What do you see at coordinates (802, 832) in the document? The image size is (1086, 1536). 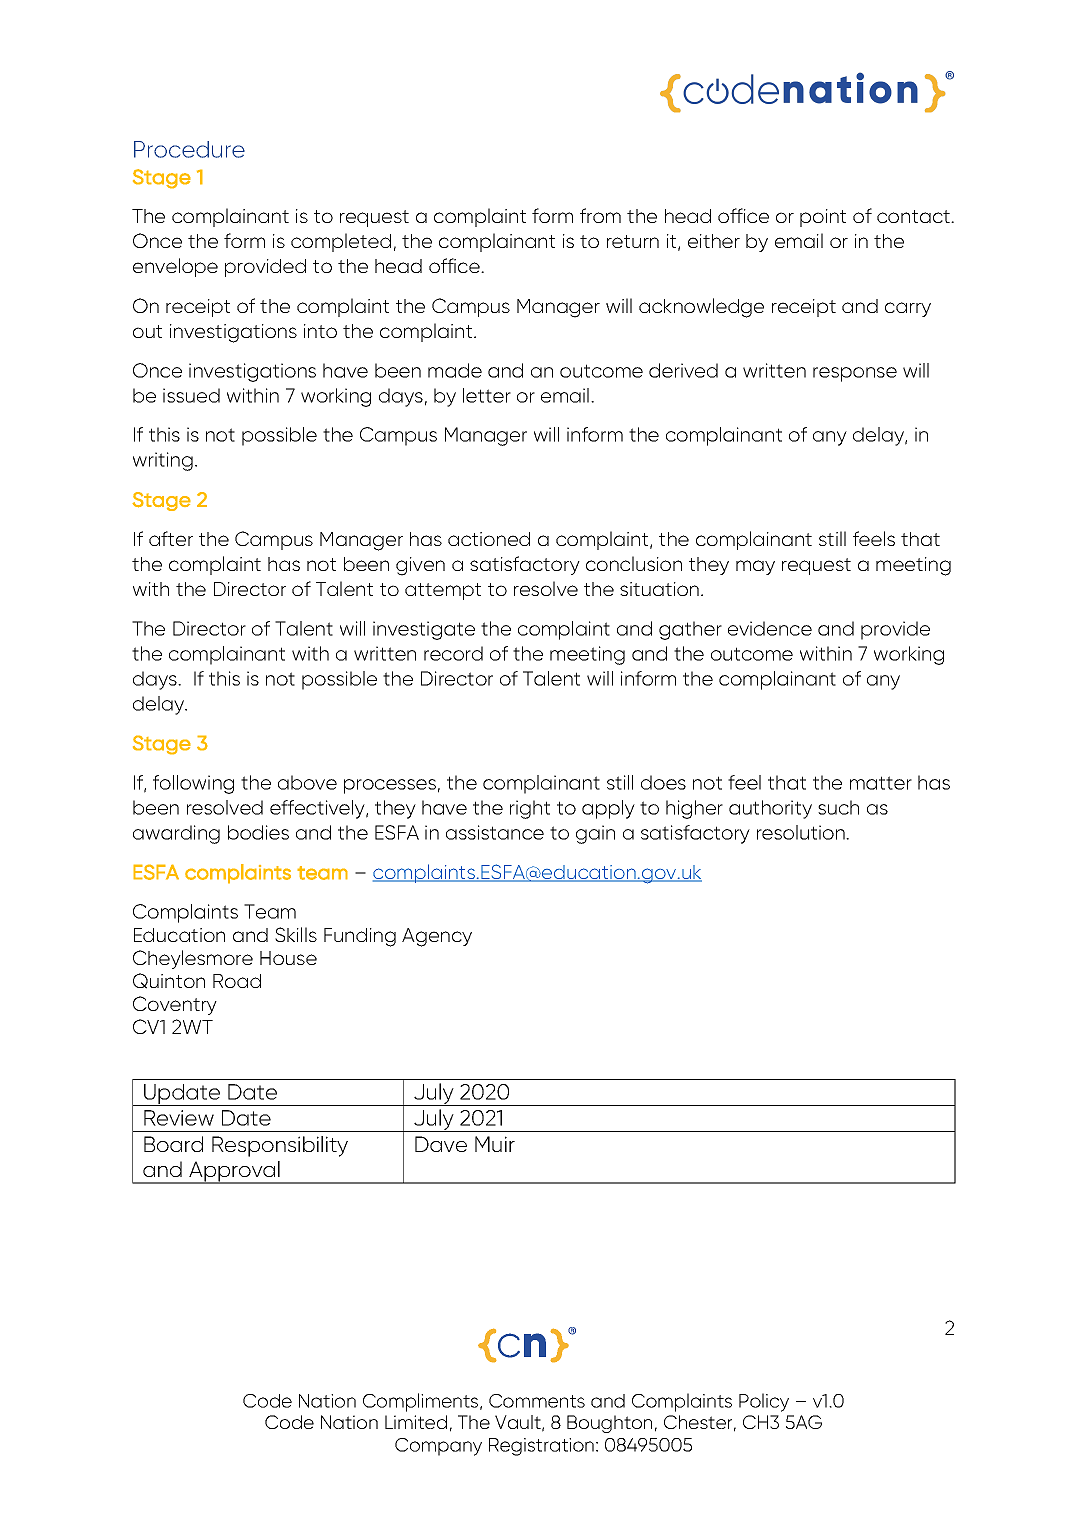 I see `resolution` at bounding box center [802, 832].
